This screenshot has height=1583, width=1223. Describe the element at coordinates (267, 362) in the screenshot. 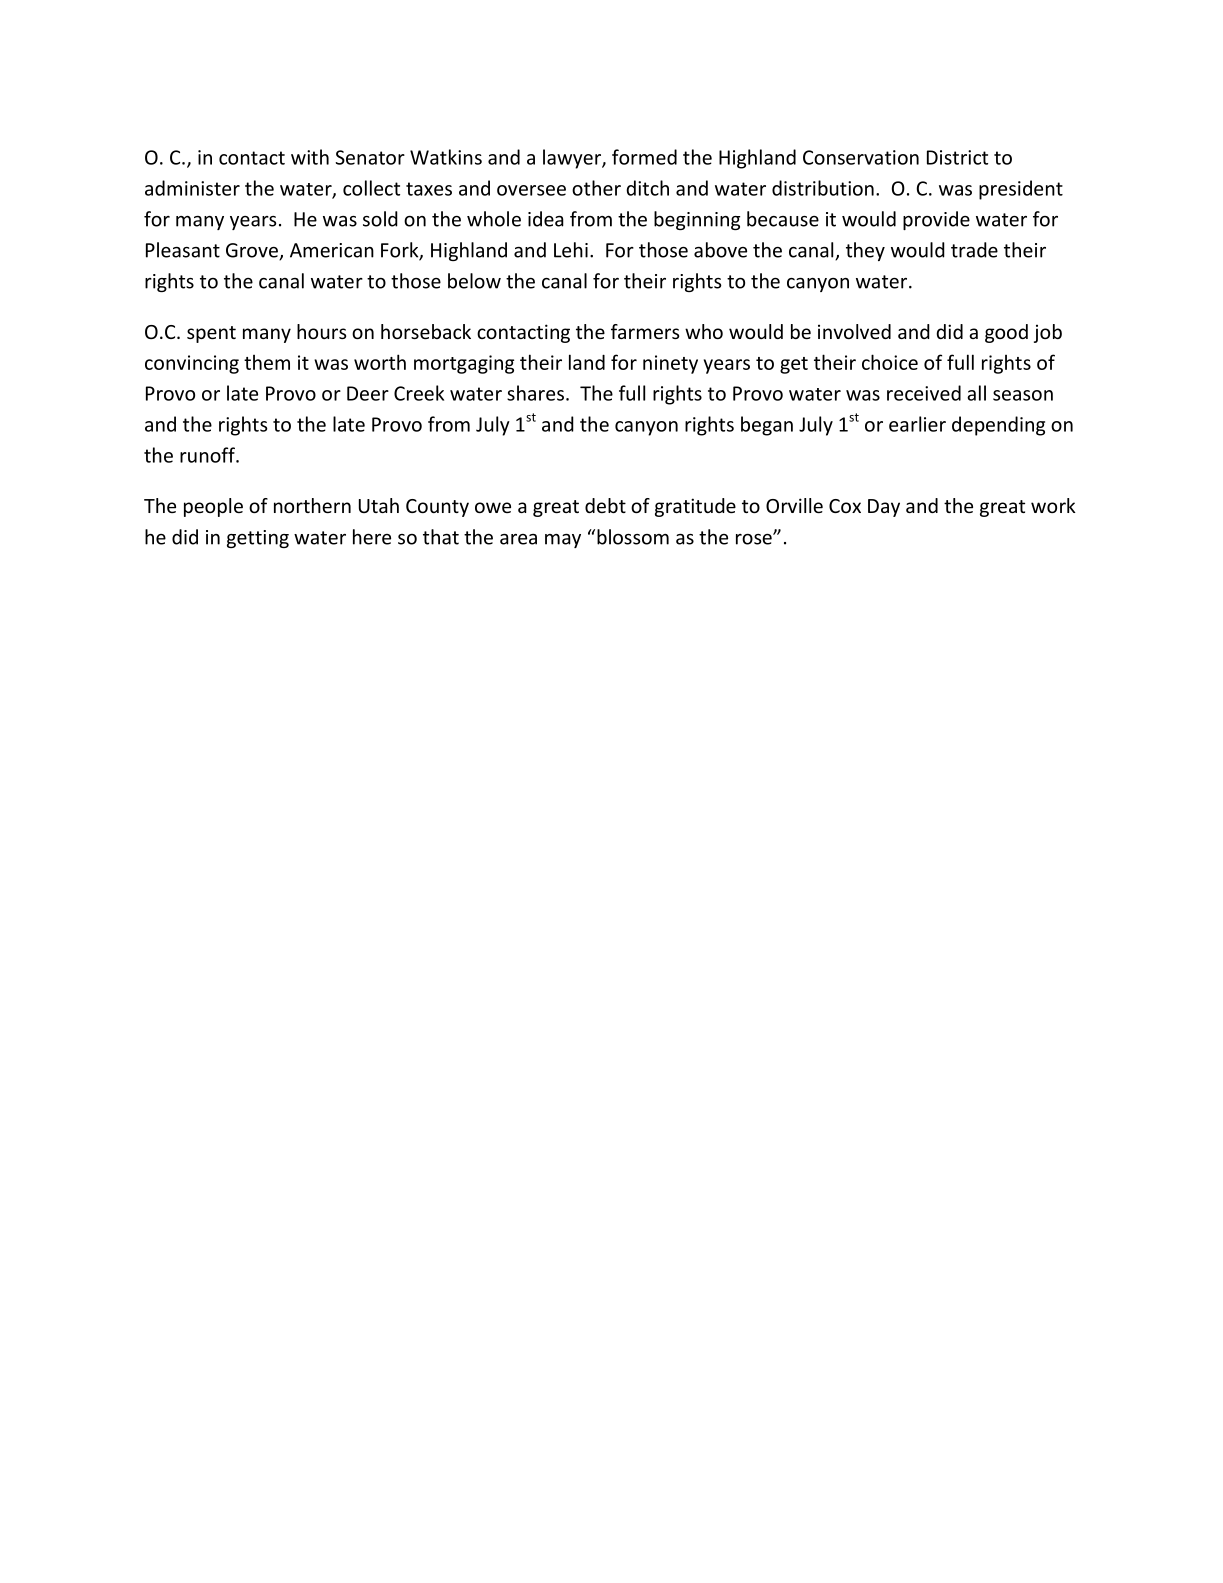

I see `them` at that location.
